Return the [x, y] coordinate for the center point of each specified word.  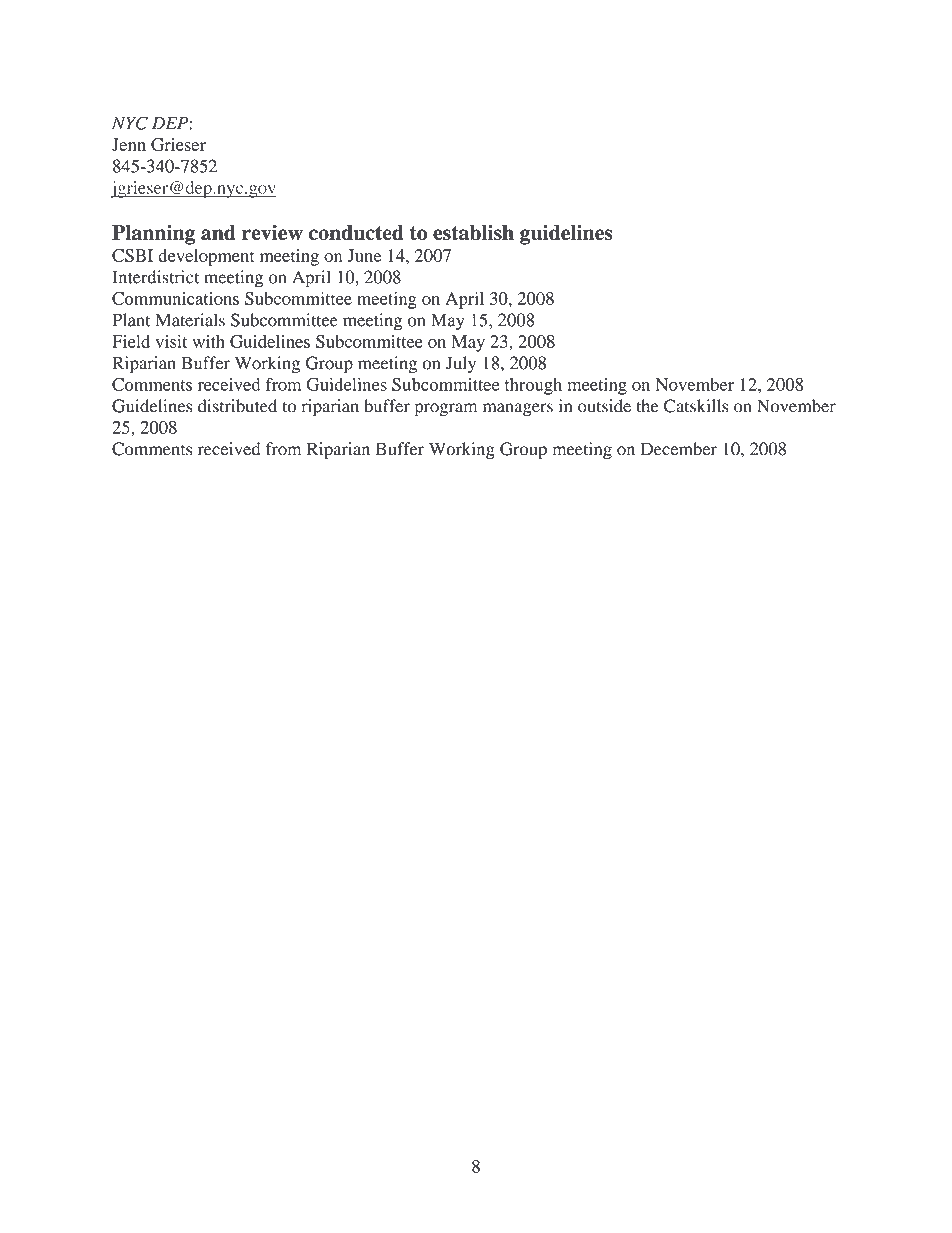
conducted [356, 233]
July [461, 365]
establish [473, 233]
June [364, 255]
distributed [237, 406]
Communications [175, 298]
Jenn [129, 144]
